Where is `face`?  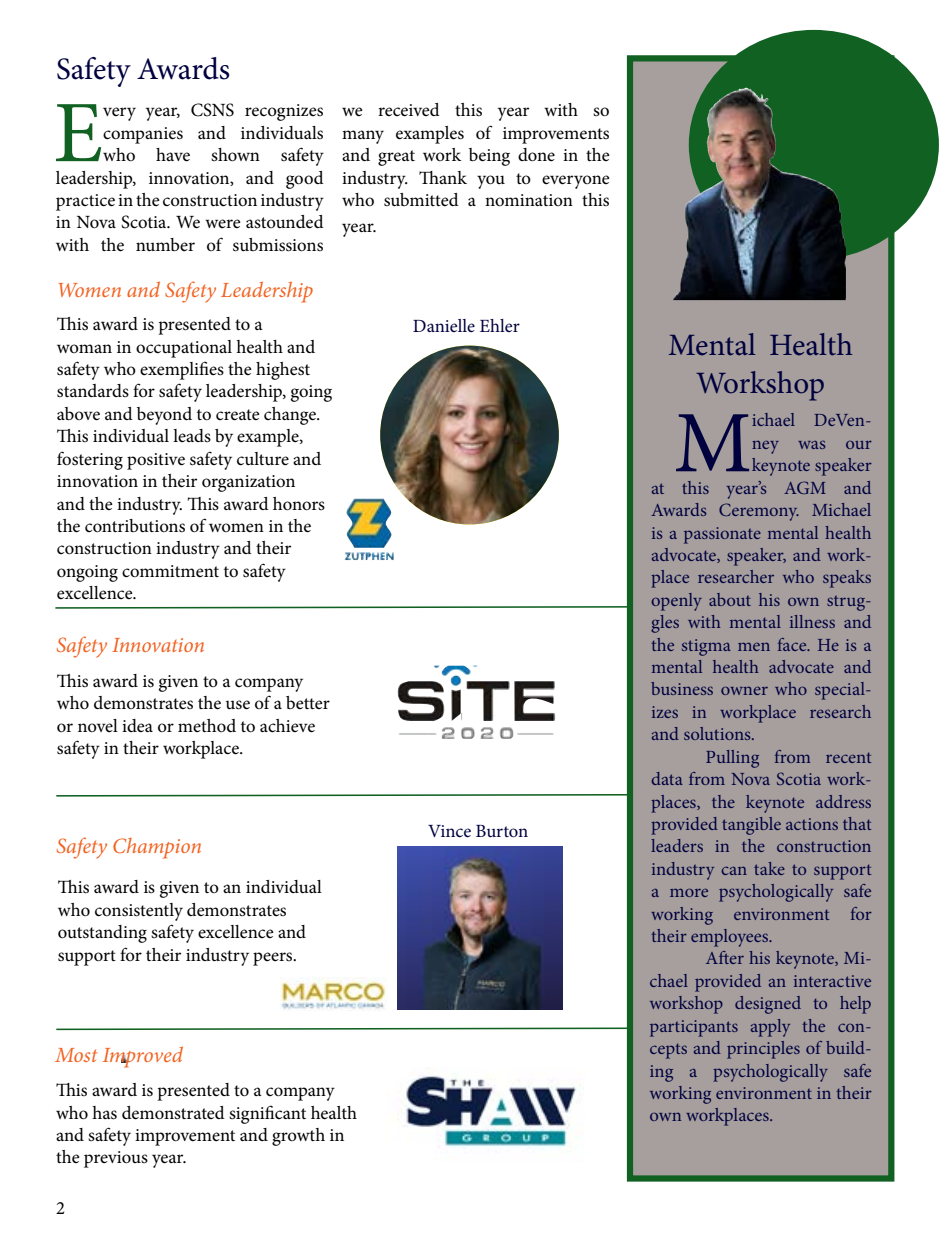 face is located at coordinates (793, 644).
